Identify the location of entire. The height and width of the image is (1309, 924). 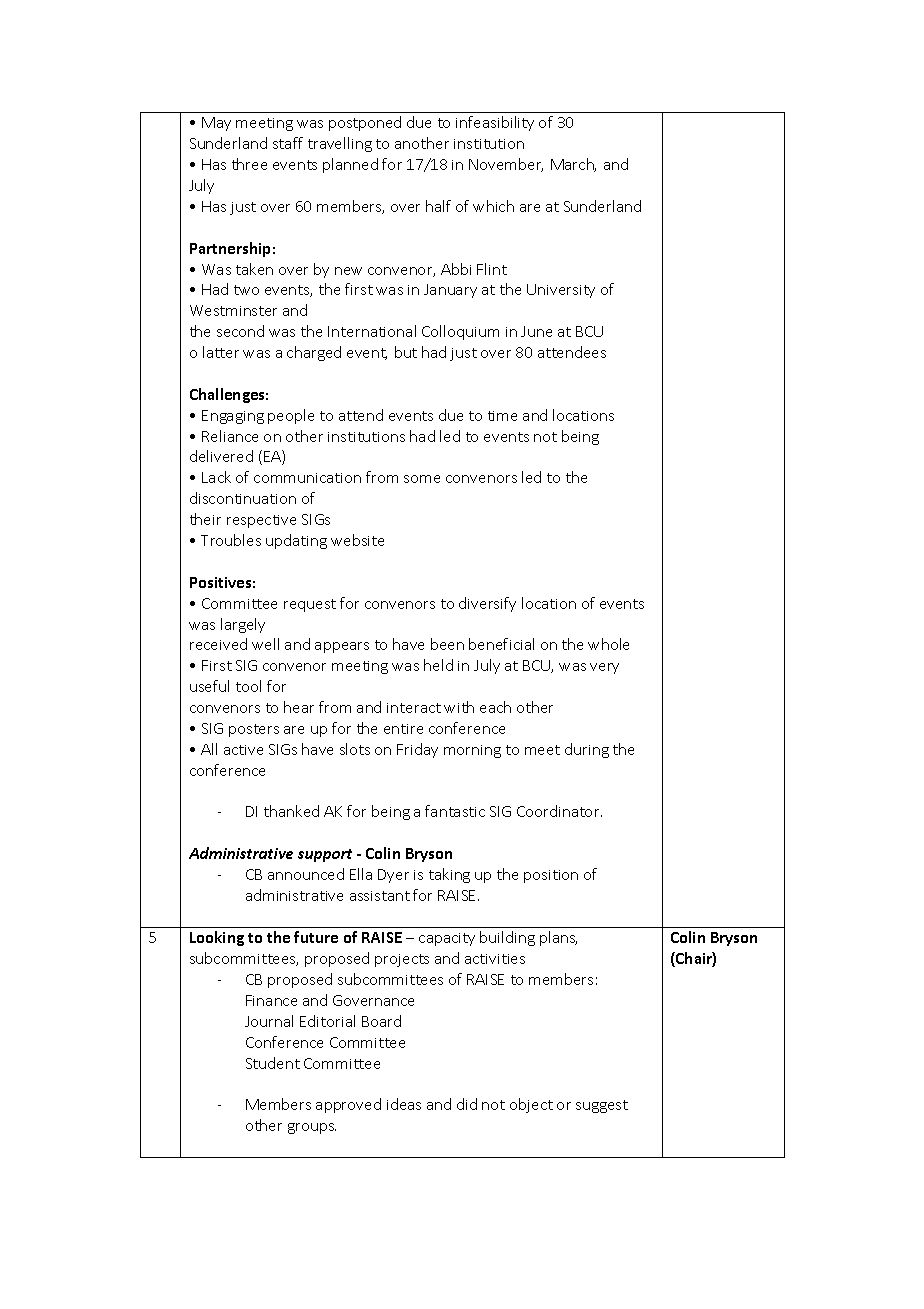
(403, 729).
